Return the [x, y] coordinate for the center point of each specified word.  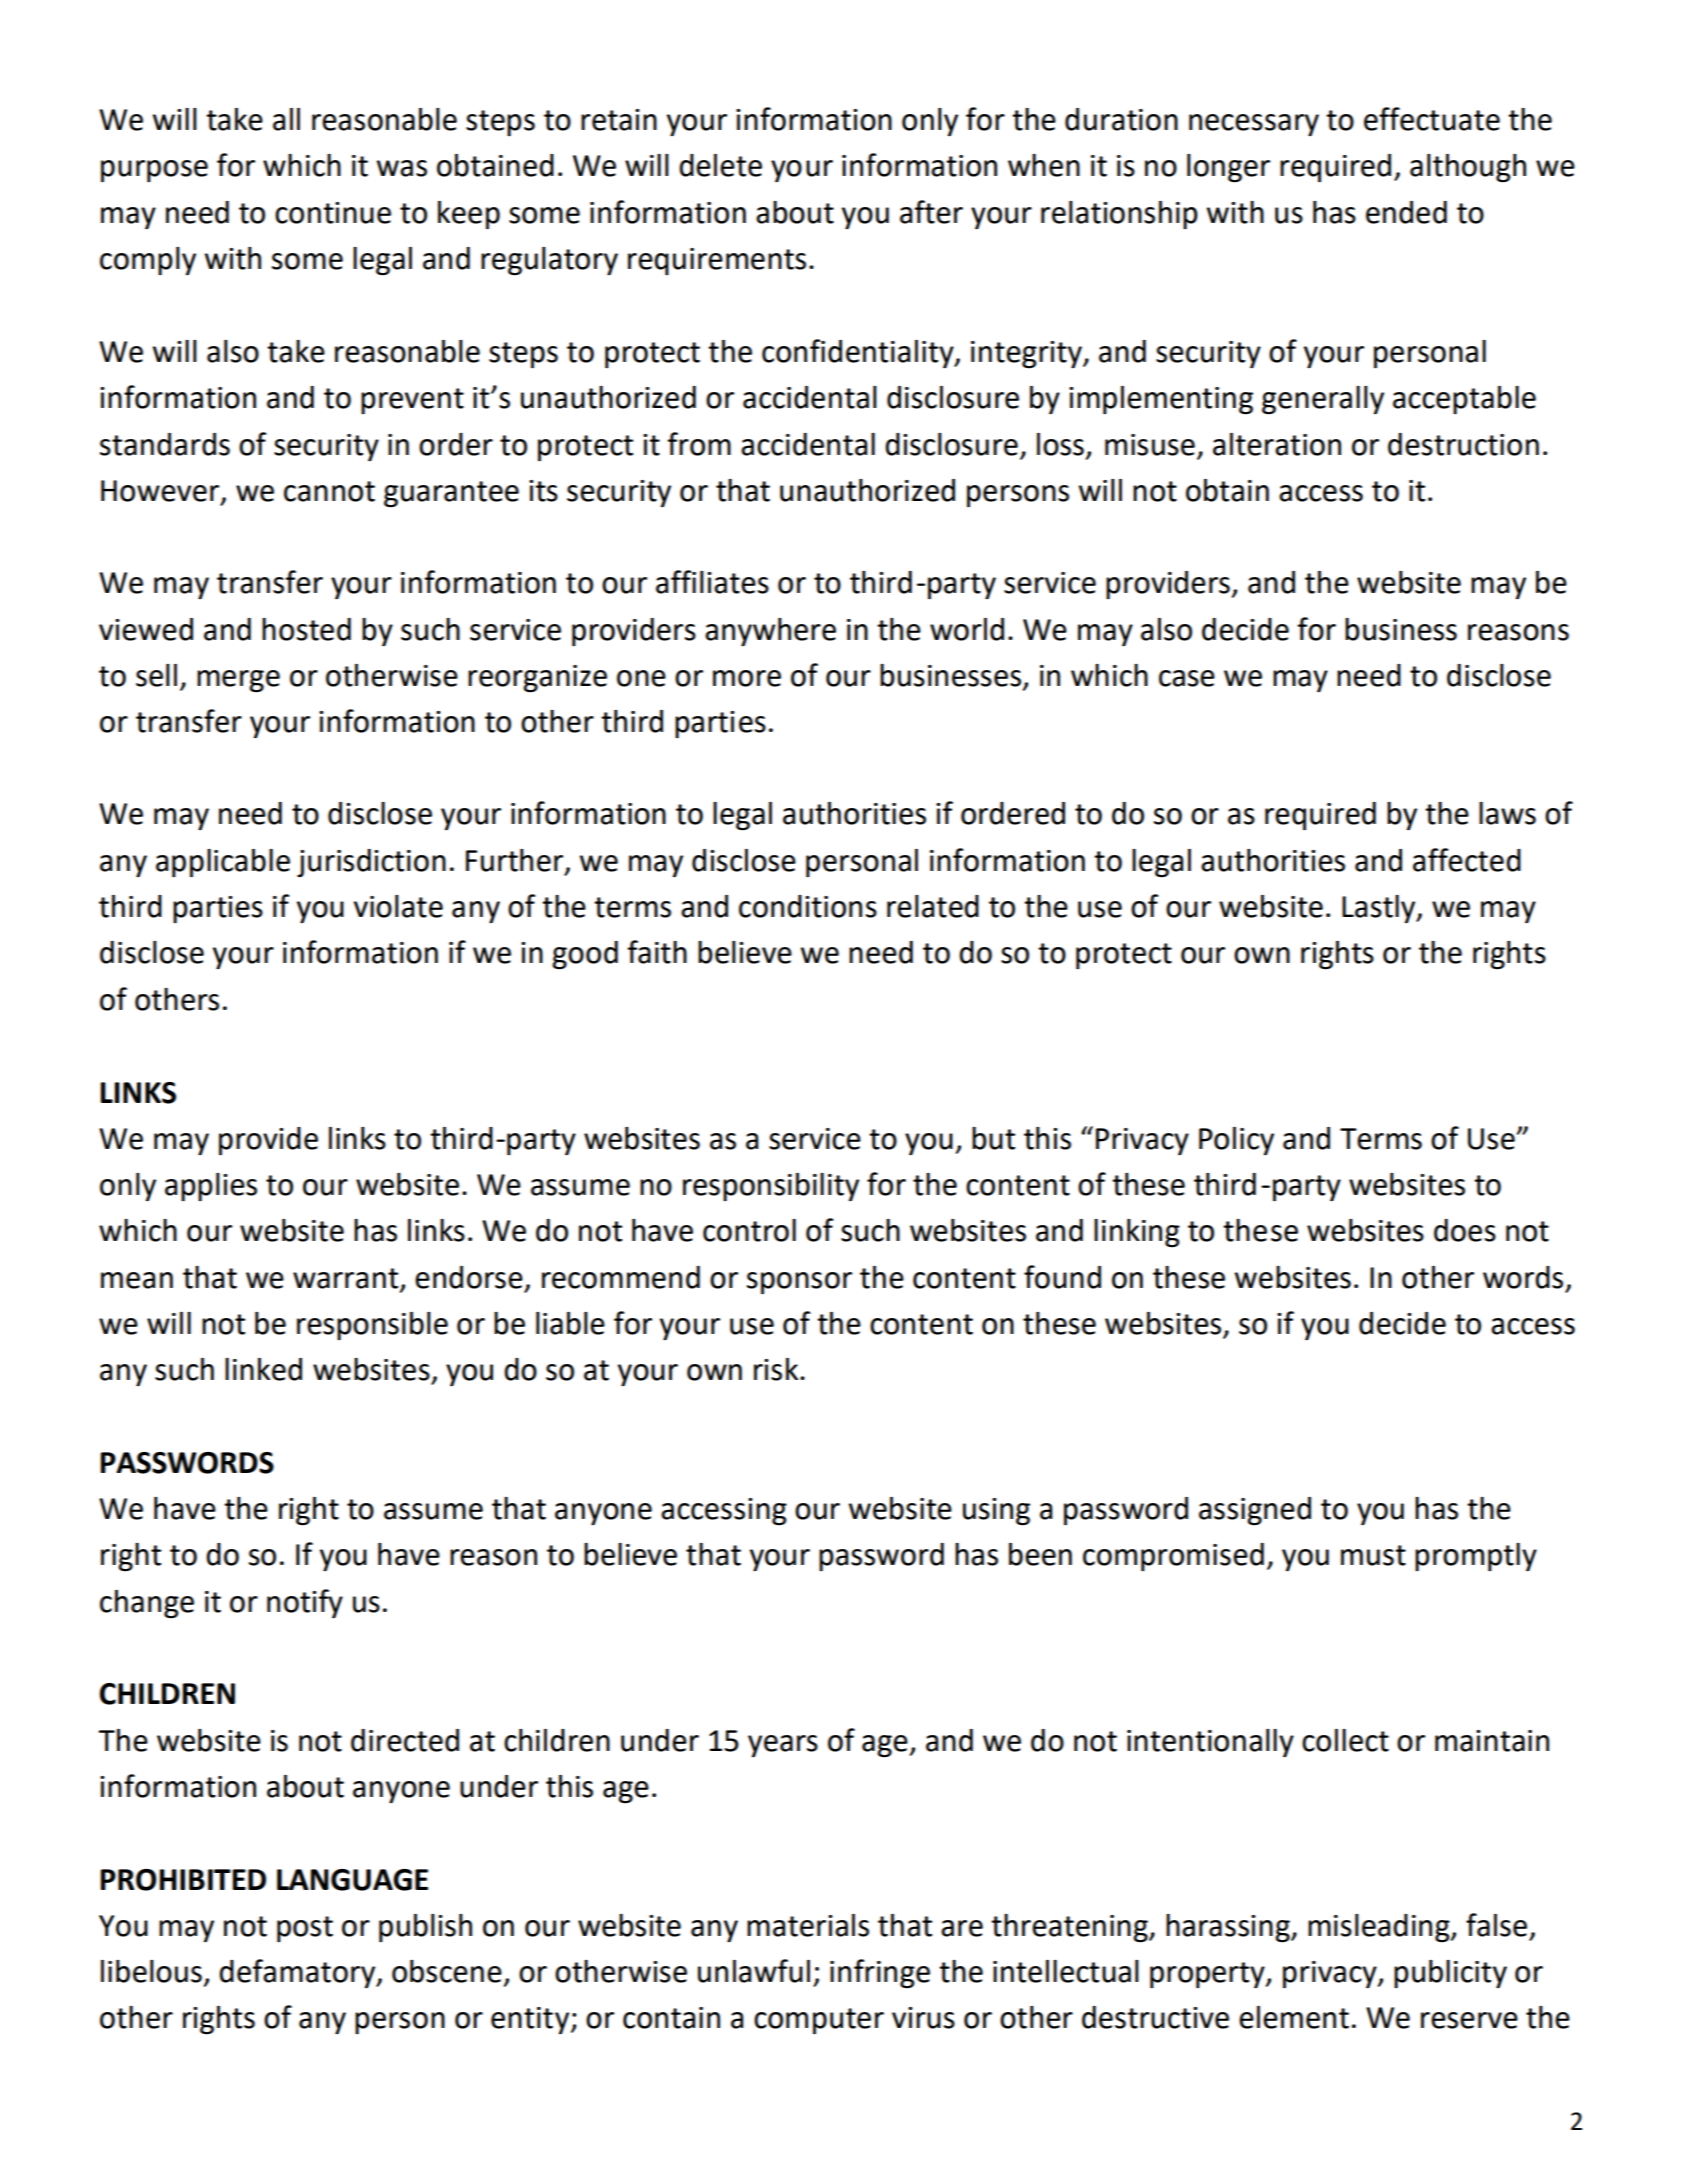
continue [333, 213]
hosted [306, 629]
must [1373, 1555]
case [1187, 678]
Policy [1236, 1141]
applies [211, 1187]
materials [808, 1925]
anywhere [770, 632]
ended [1406, 212]
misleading [1380, 1928]
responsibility [771, 1187]
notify [305, 1604]
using [996, 1512]
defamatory [298, 1973]
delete [720, 165]
